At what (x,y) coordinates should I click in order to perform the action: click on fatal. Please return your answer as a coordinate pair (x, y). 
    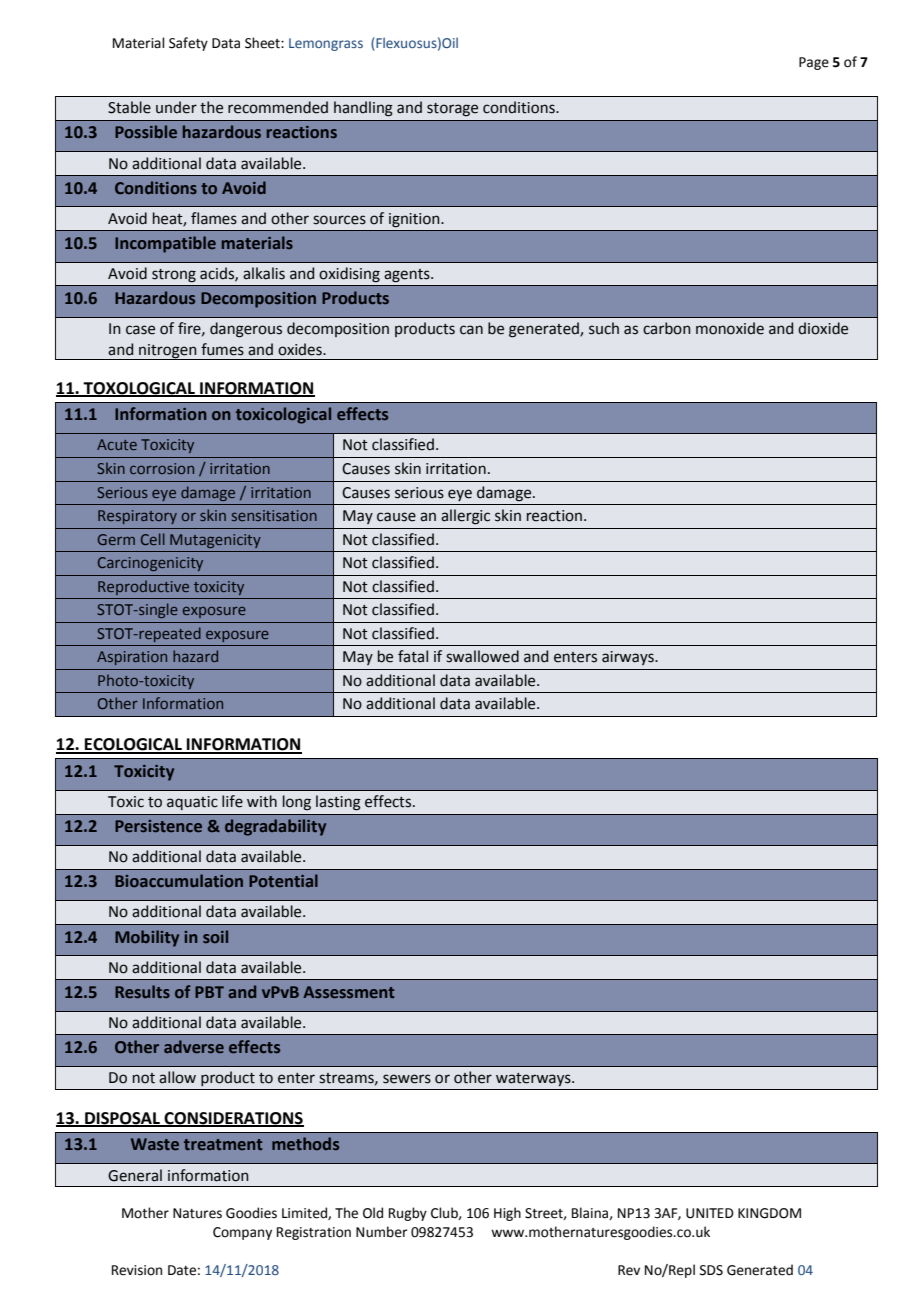
    Looking at the image, I should click on (413, 656).
